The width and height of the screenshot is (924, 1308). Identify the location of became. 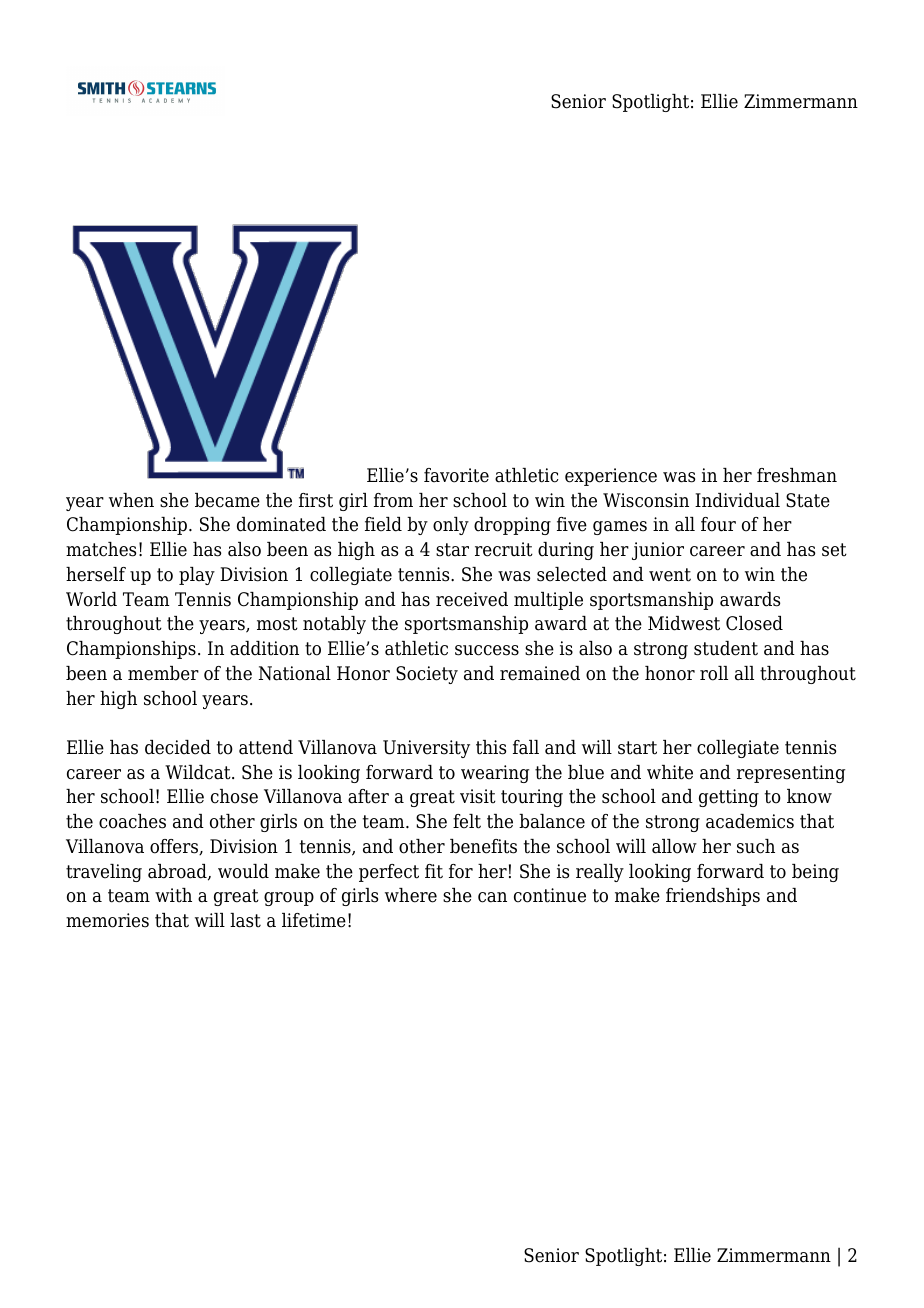
(227, 500).
